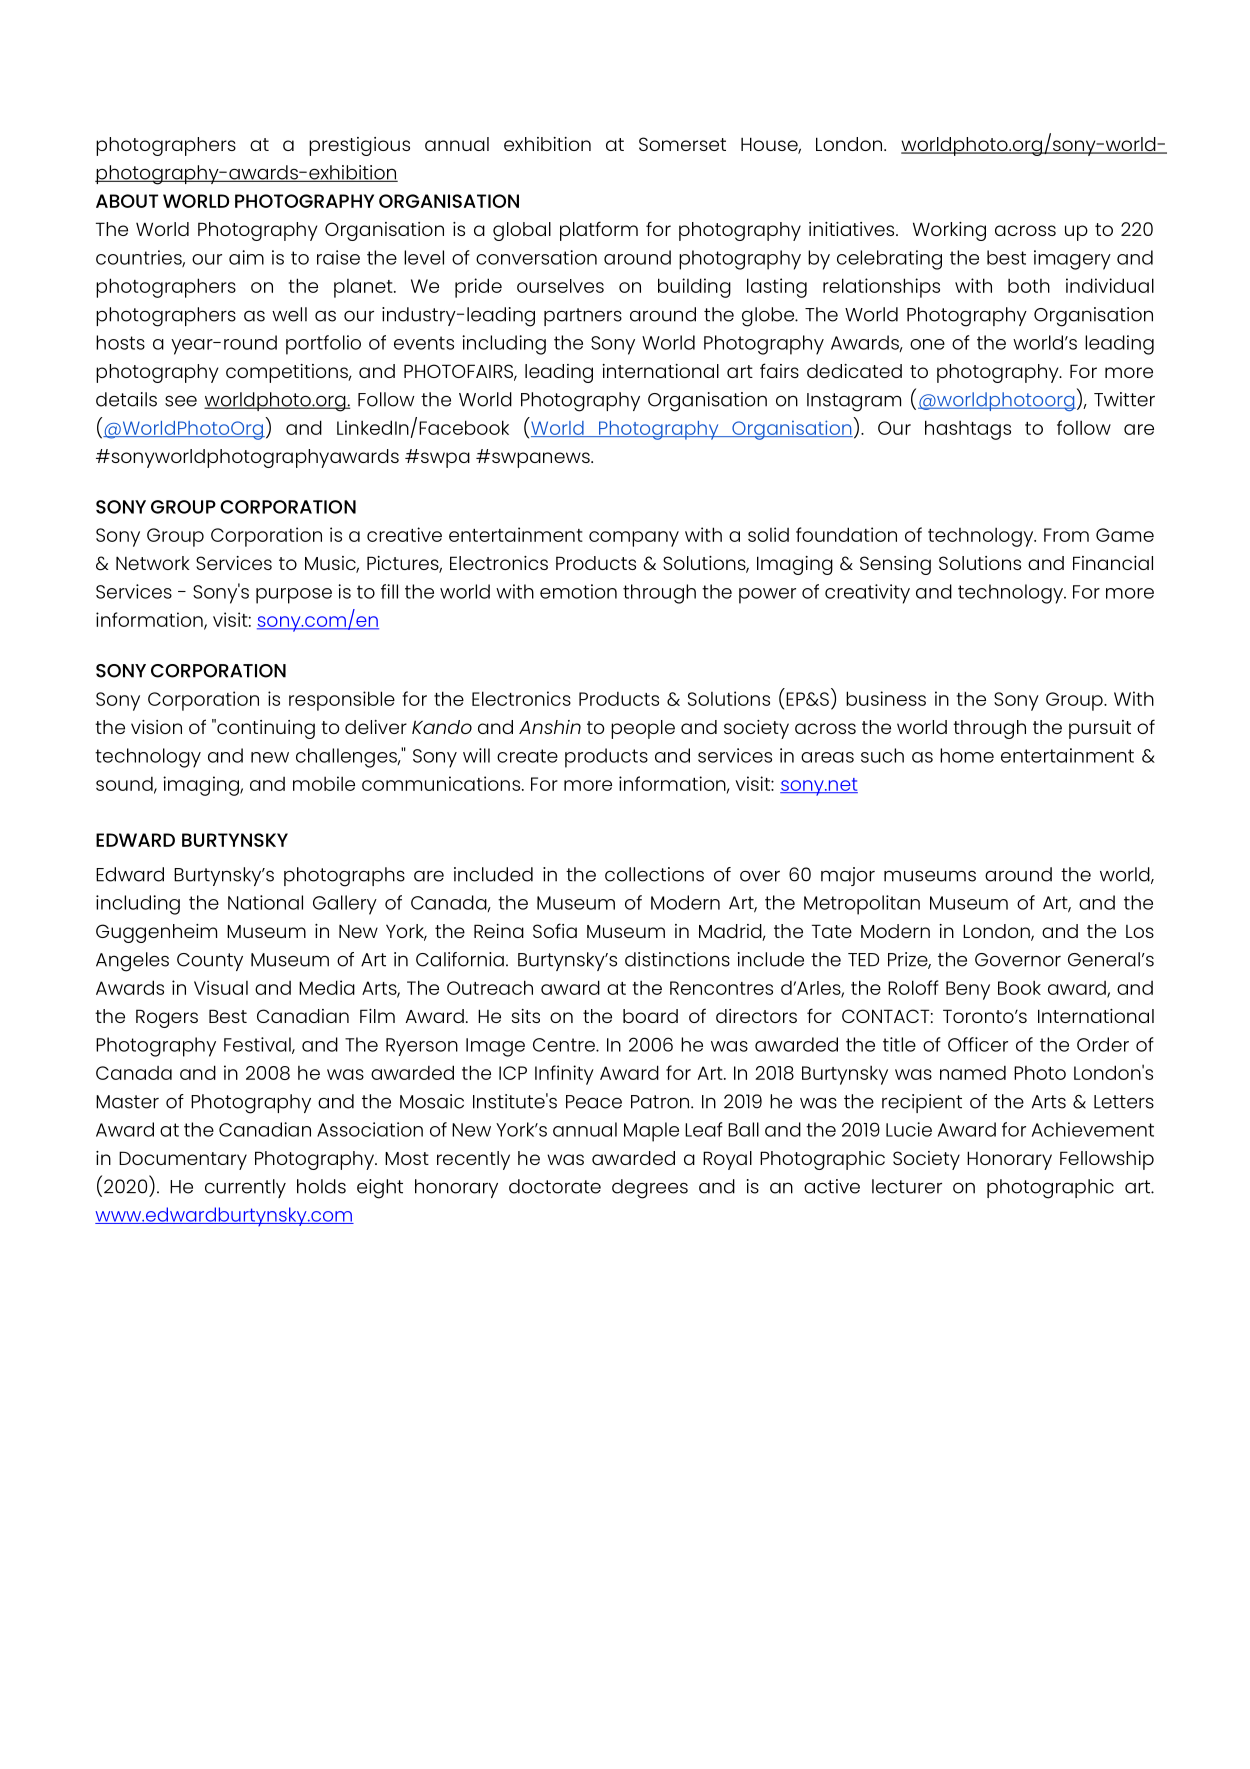  What do you see at coordinates (677, 959) in the image?
I see `distinctions` at bounding box center [677, 959].
